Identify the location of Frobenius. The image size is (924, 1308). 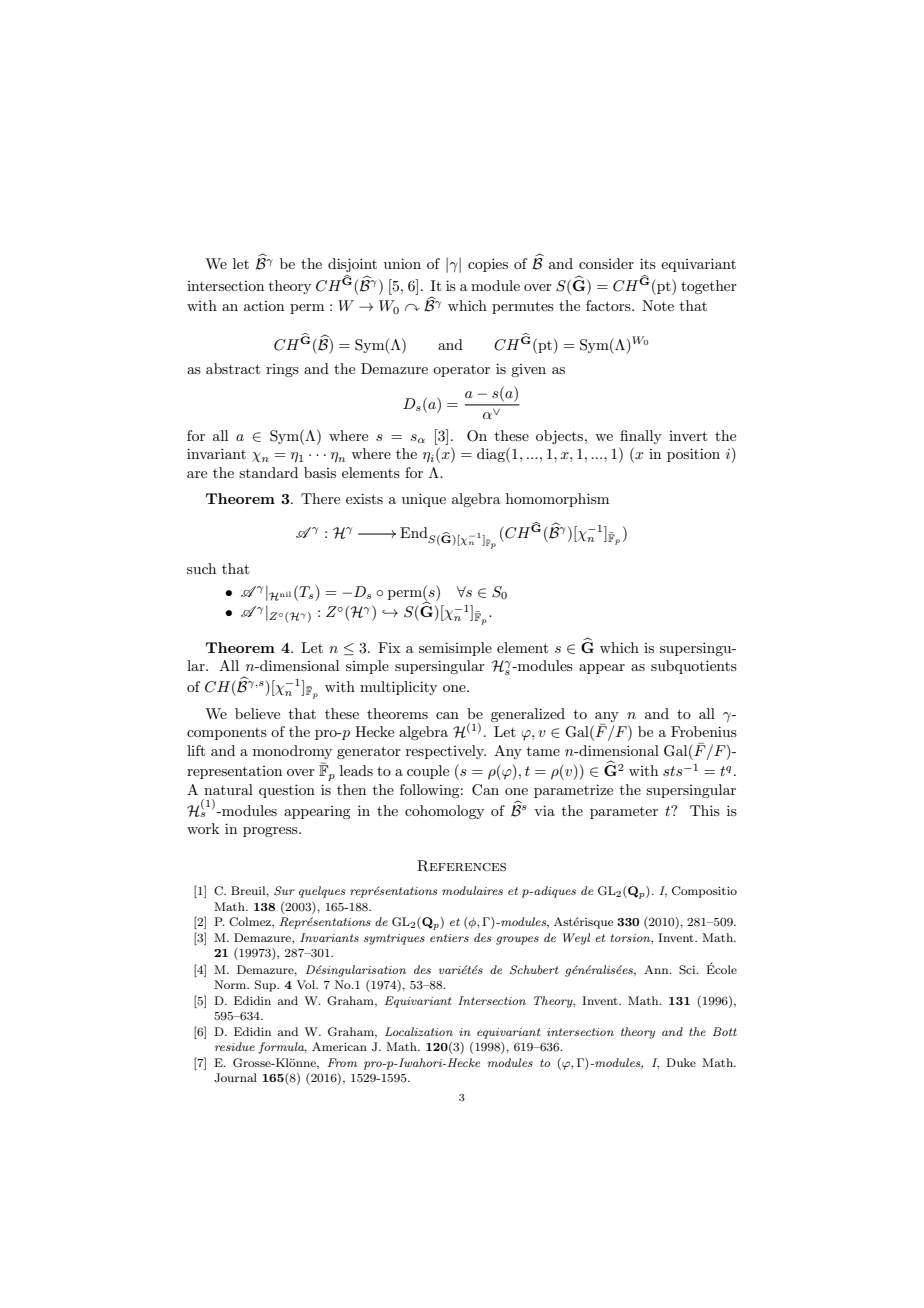
(704, 731).
